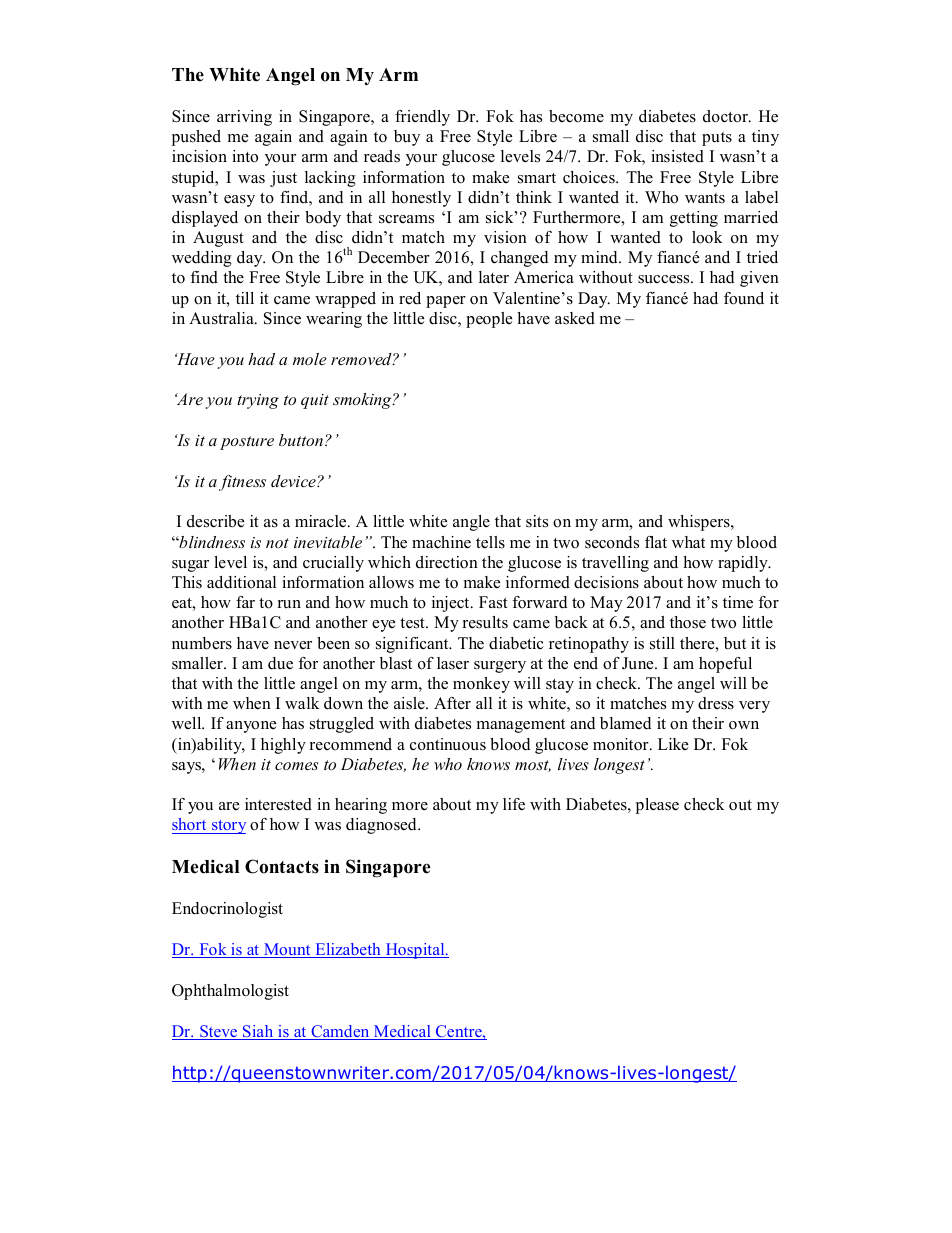  Describe the element at coordinates (688, 542) in the screenshot. I see `what` at that location.
